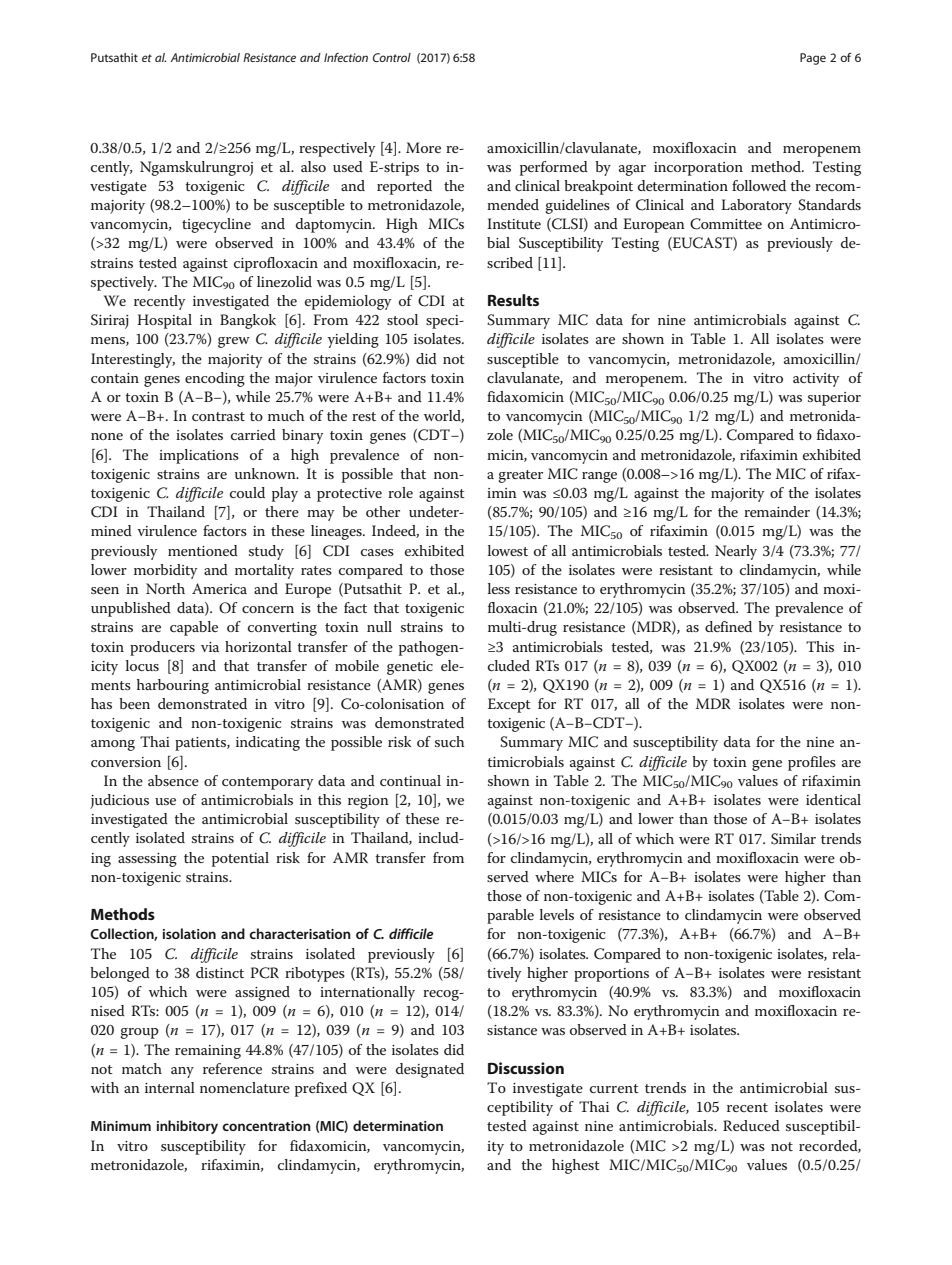 This image has width=952, height=1265. What do you see at coordinates (346, 57) in the image?
I see `Infection` at bounding box center [346, 57].
